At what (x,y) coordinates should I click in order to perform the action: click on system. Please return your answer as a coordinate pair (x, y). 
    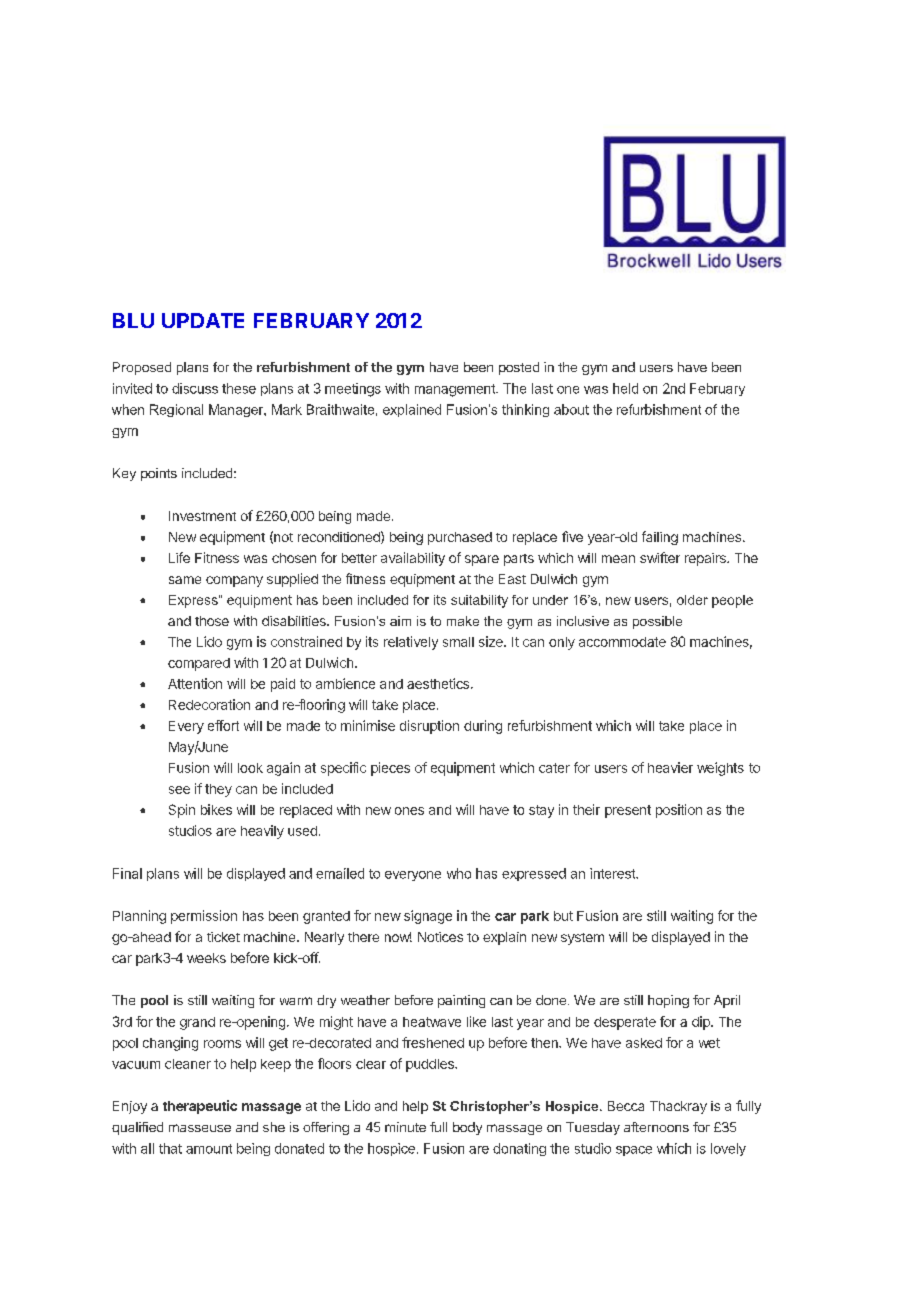
    Looking at the image, I should click on (582, 939).
